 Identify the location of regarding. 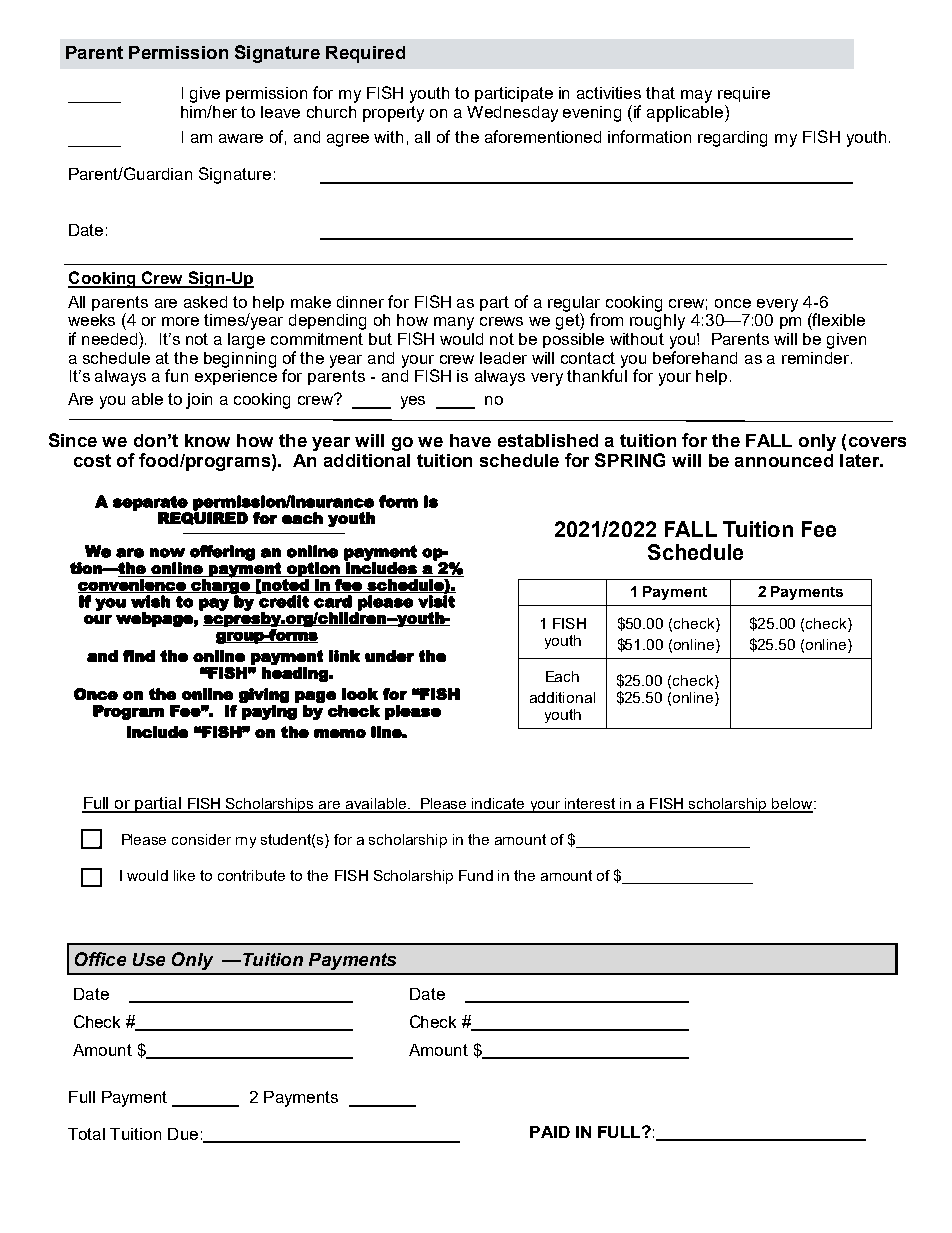
(732, 139).
